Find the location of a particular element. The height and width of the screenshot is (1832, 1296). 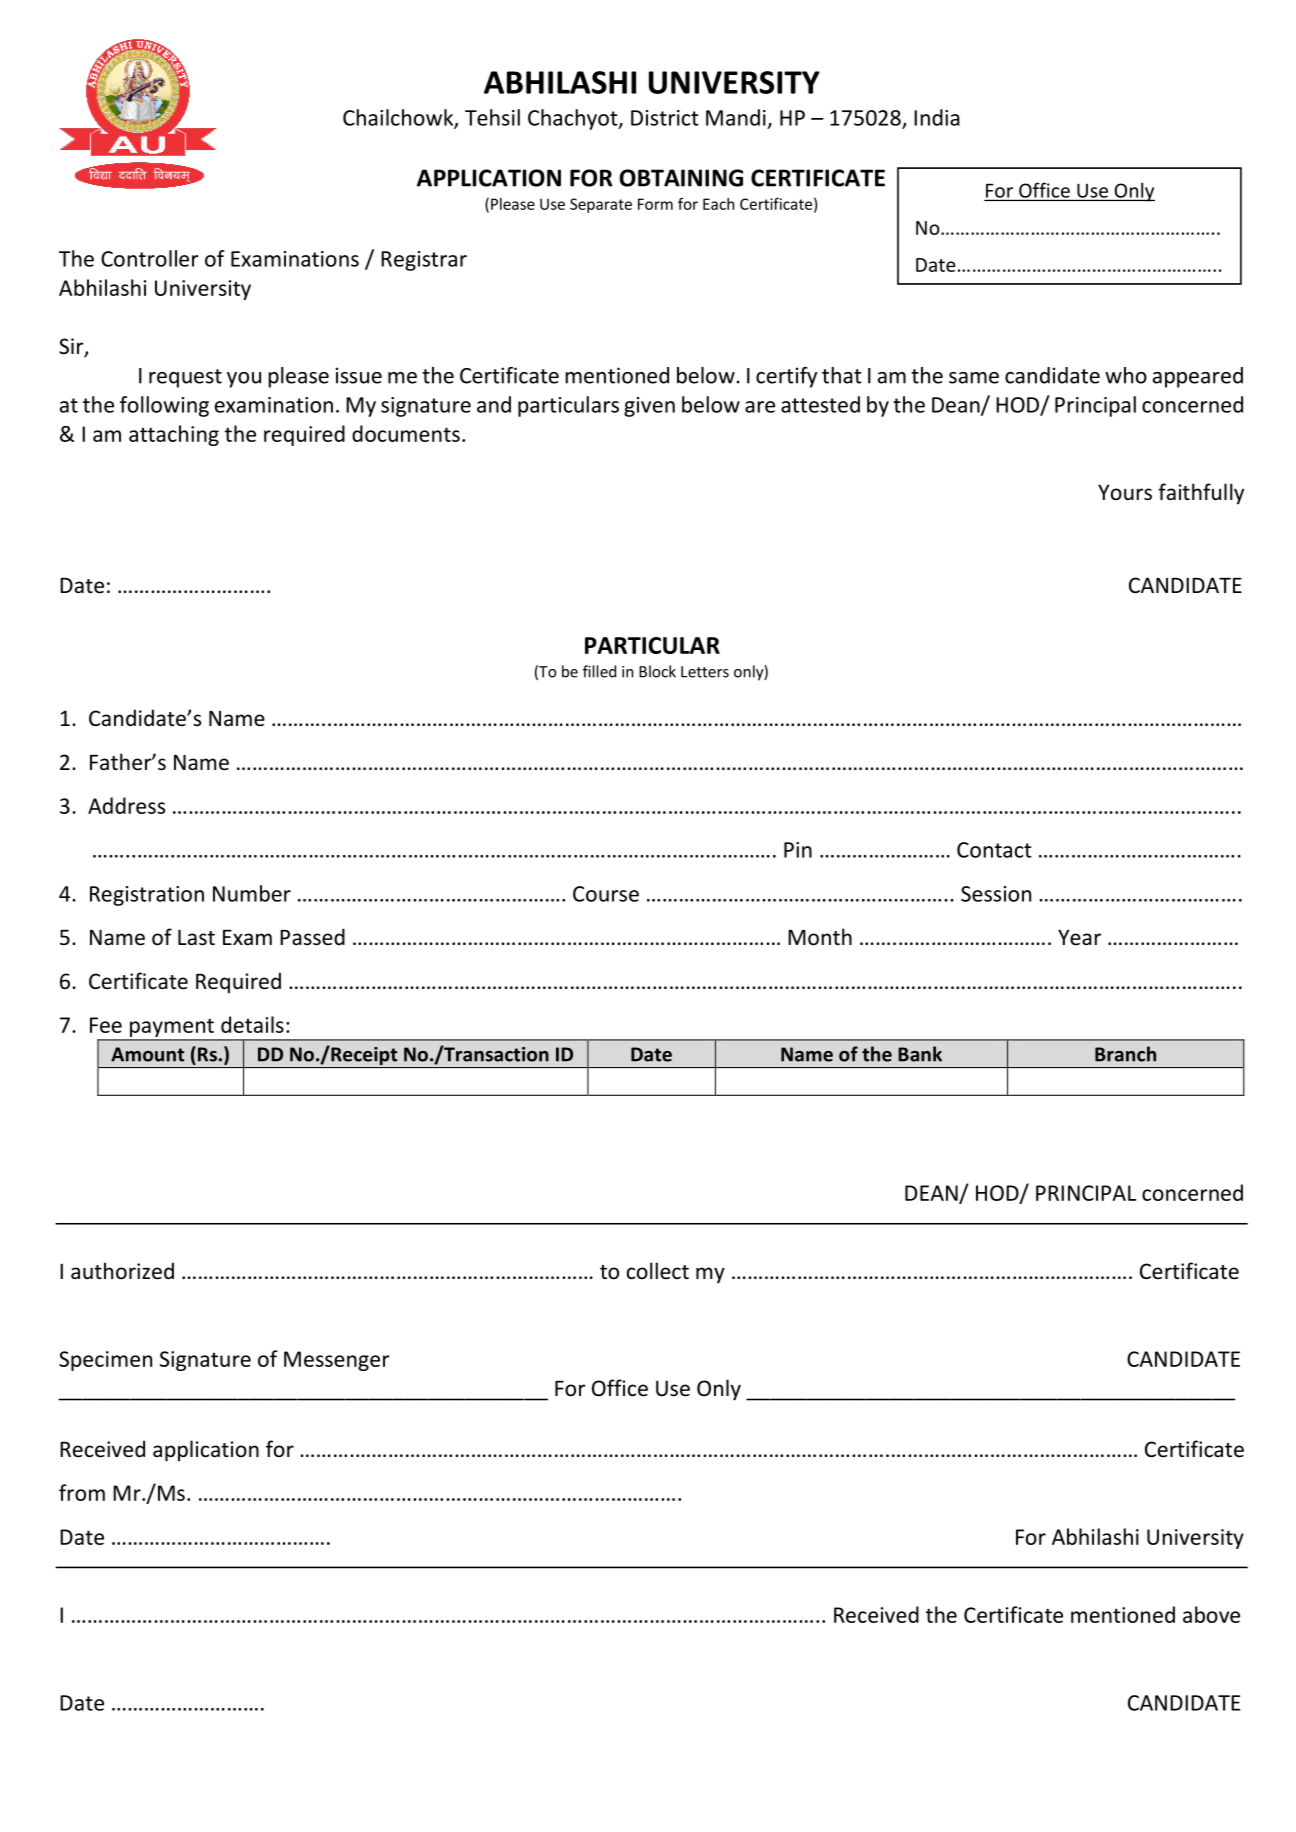

Contact is located at coordinates (994, 850).
